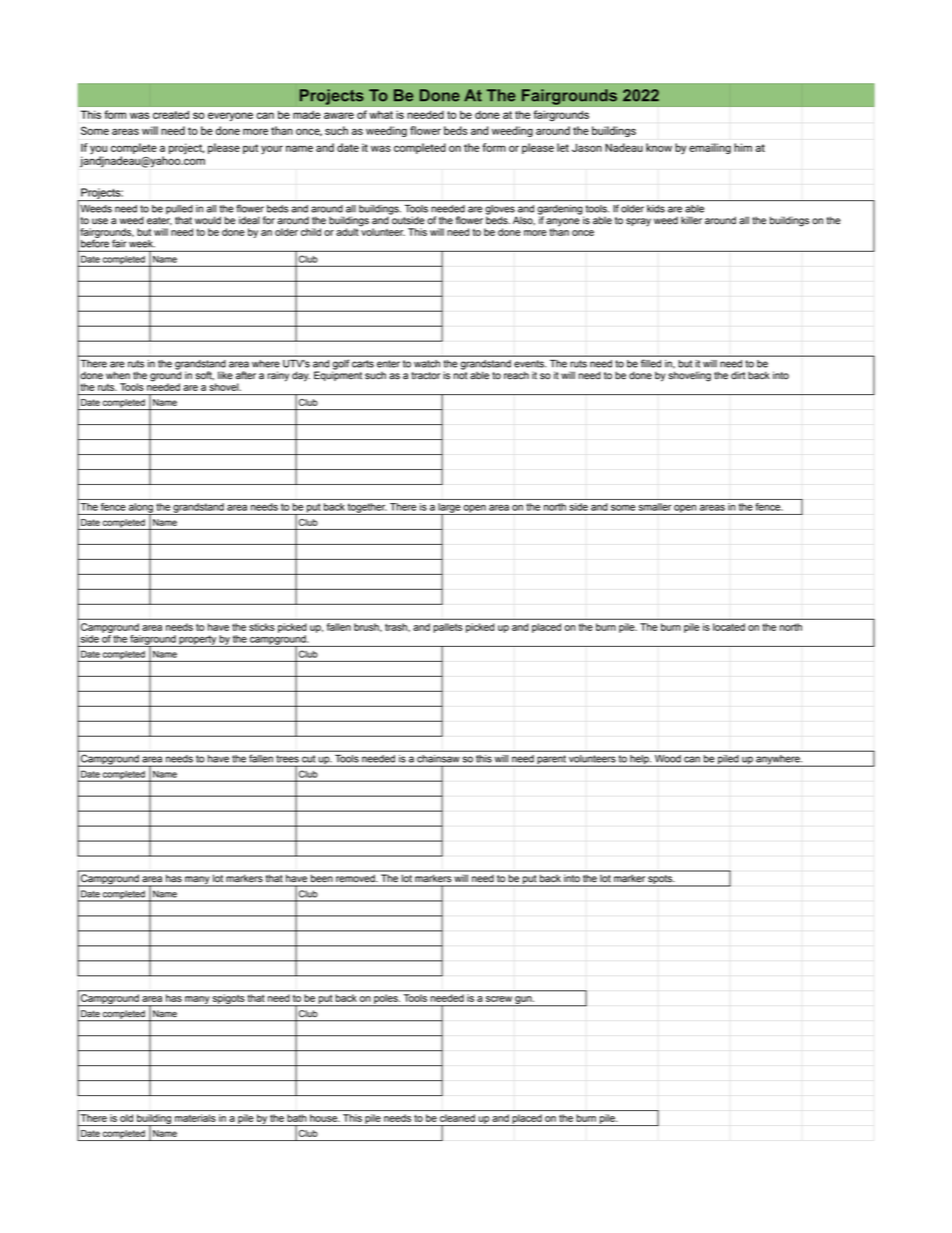 The height and width of the page is (1233, 952). I want to click on help, so click(639, 761).
